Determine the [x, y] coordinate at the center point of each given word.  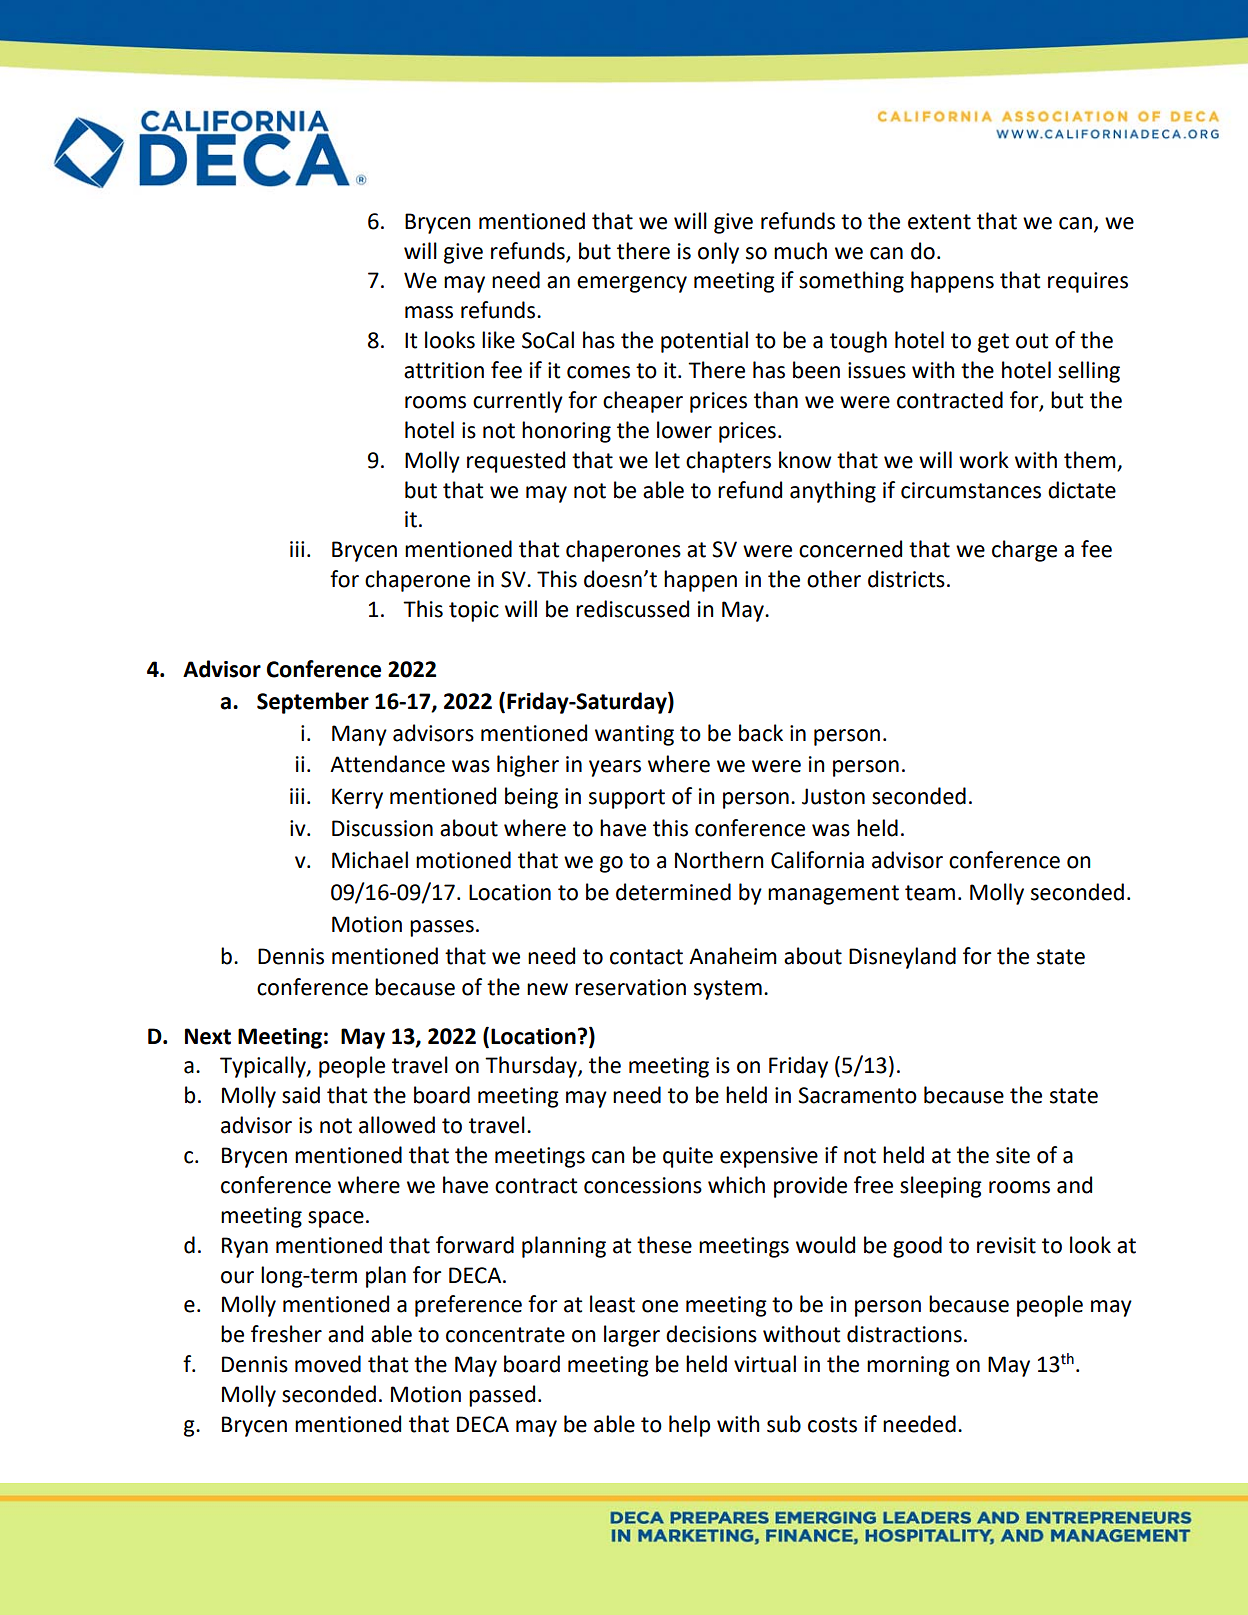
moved [328, 1364]
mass [429, 312]
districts [906, 579]
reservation [630, 987]
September [313, 703]
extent [939, 222]
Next [208, 1036]
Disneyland [902, 958]
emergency [632, 284]
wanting [634, 735]
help [689, 1426]
